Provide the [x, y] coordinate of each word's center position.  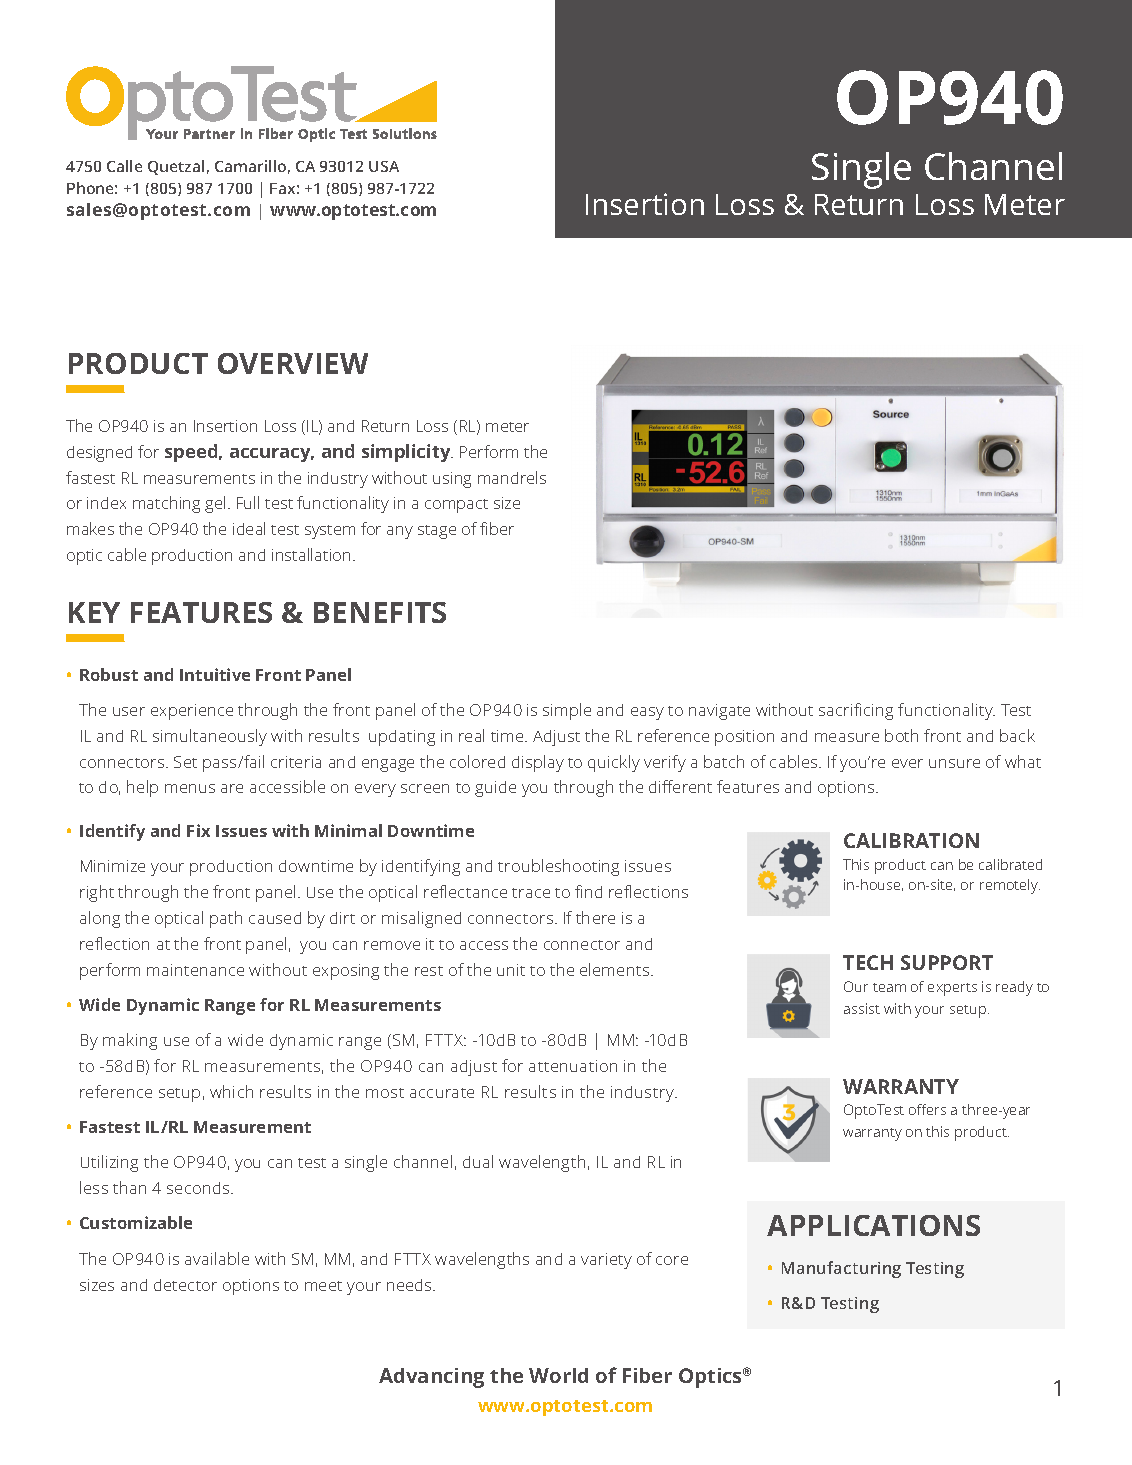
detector [185, 1285]
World [558, 1375]
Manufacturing [841, 1269]
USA [384, 166]
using [452, 480]
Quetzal [176, 167]
